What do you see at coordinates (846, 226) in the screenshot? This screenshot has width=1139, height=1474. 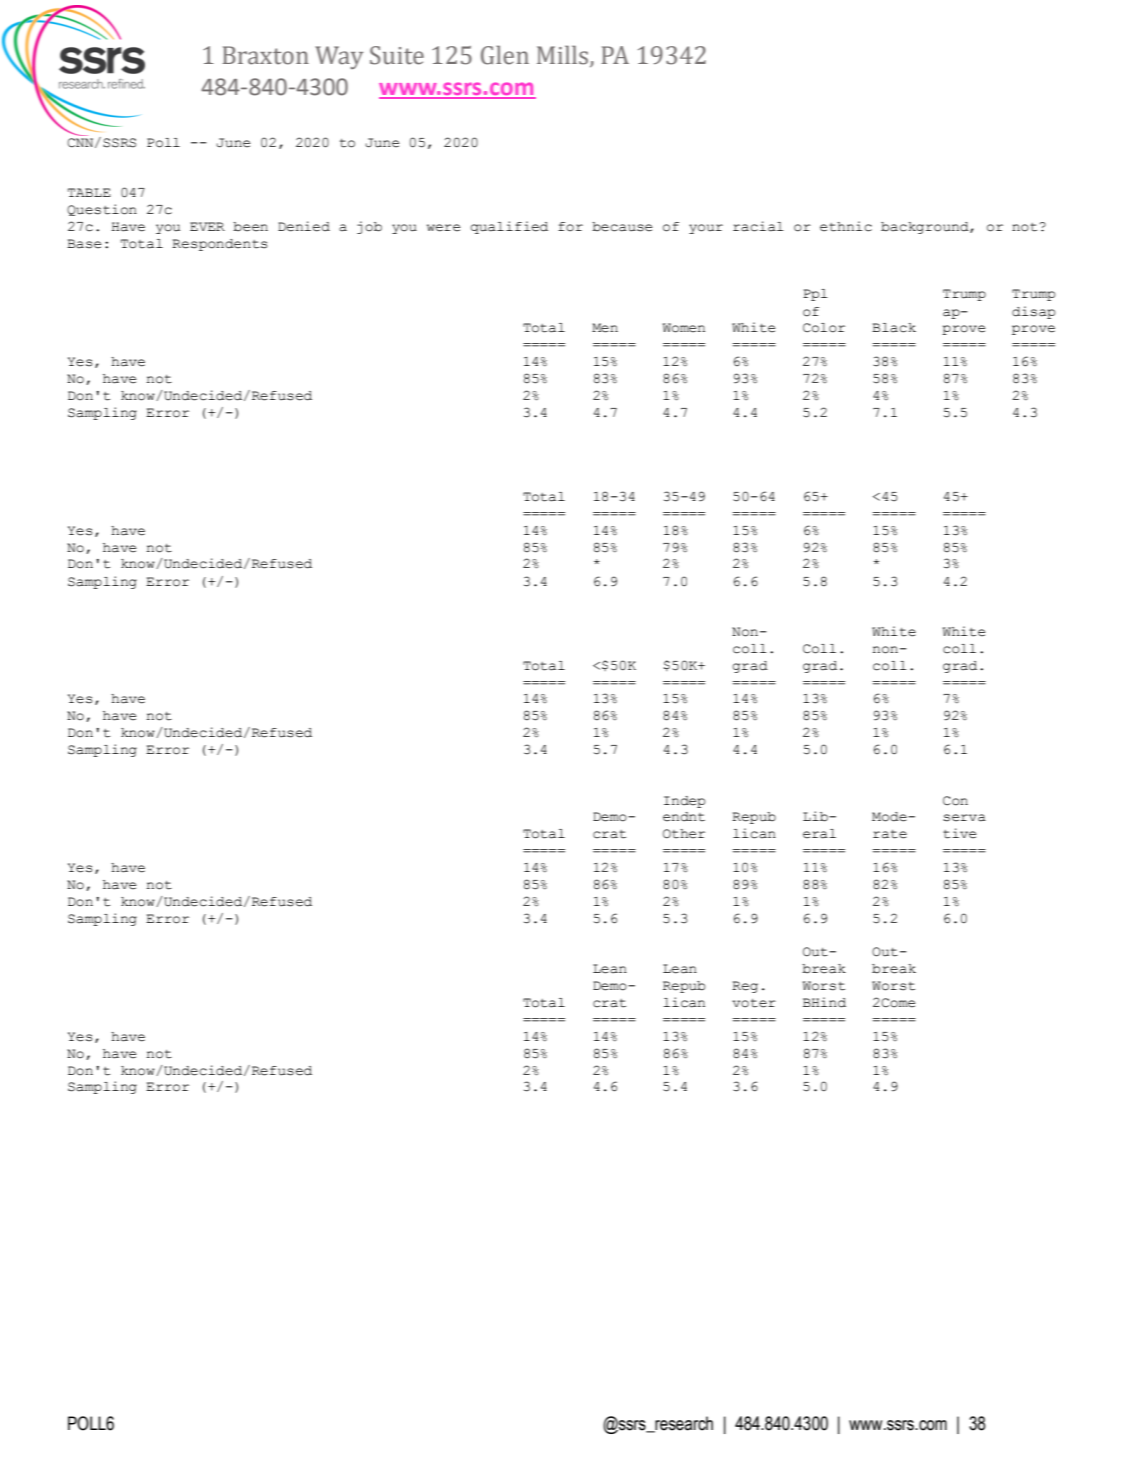 I see `ethnic` at bounding box center [846, 226].
